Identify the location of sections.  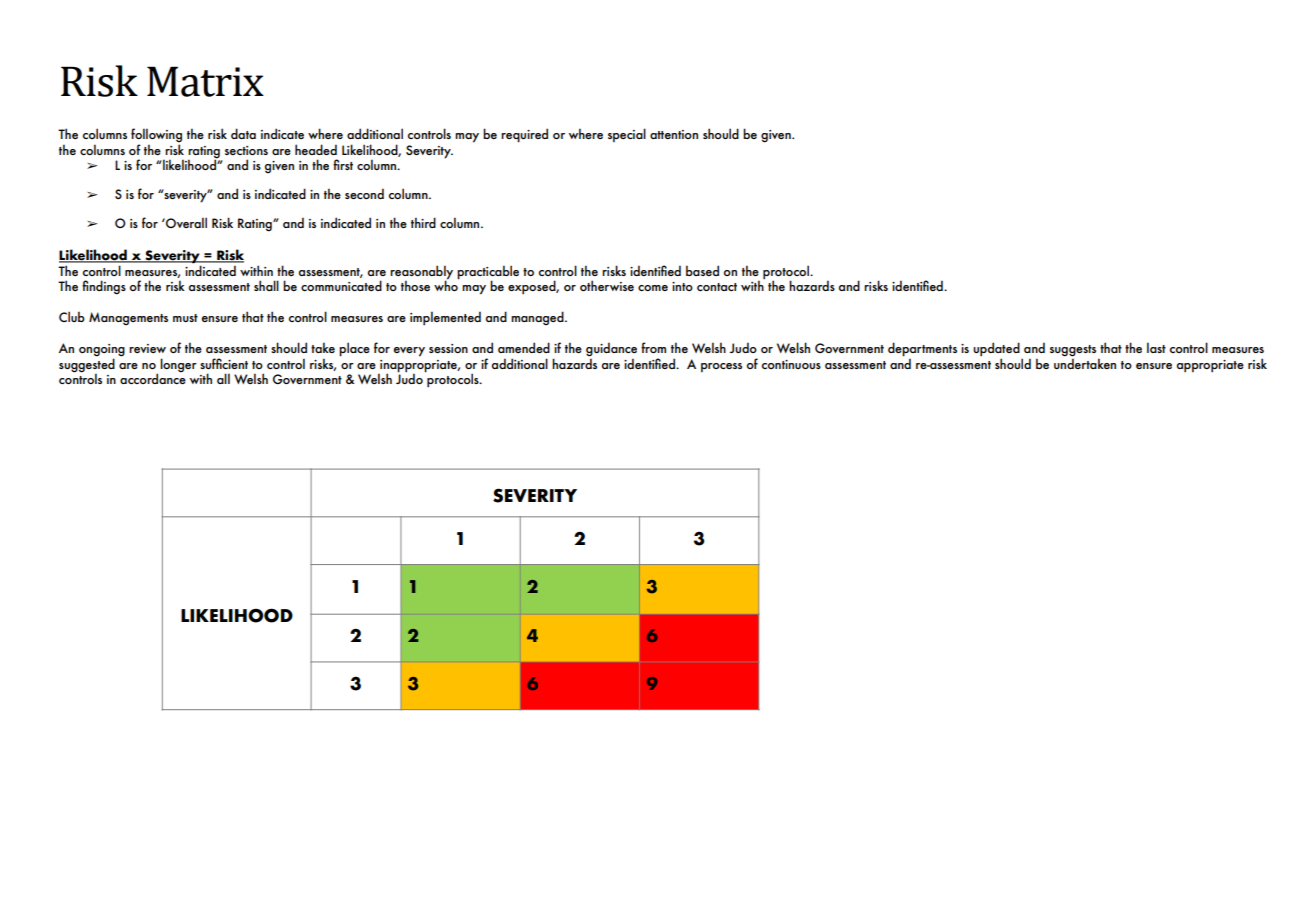
(246, 150).
